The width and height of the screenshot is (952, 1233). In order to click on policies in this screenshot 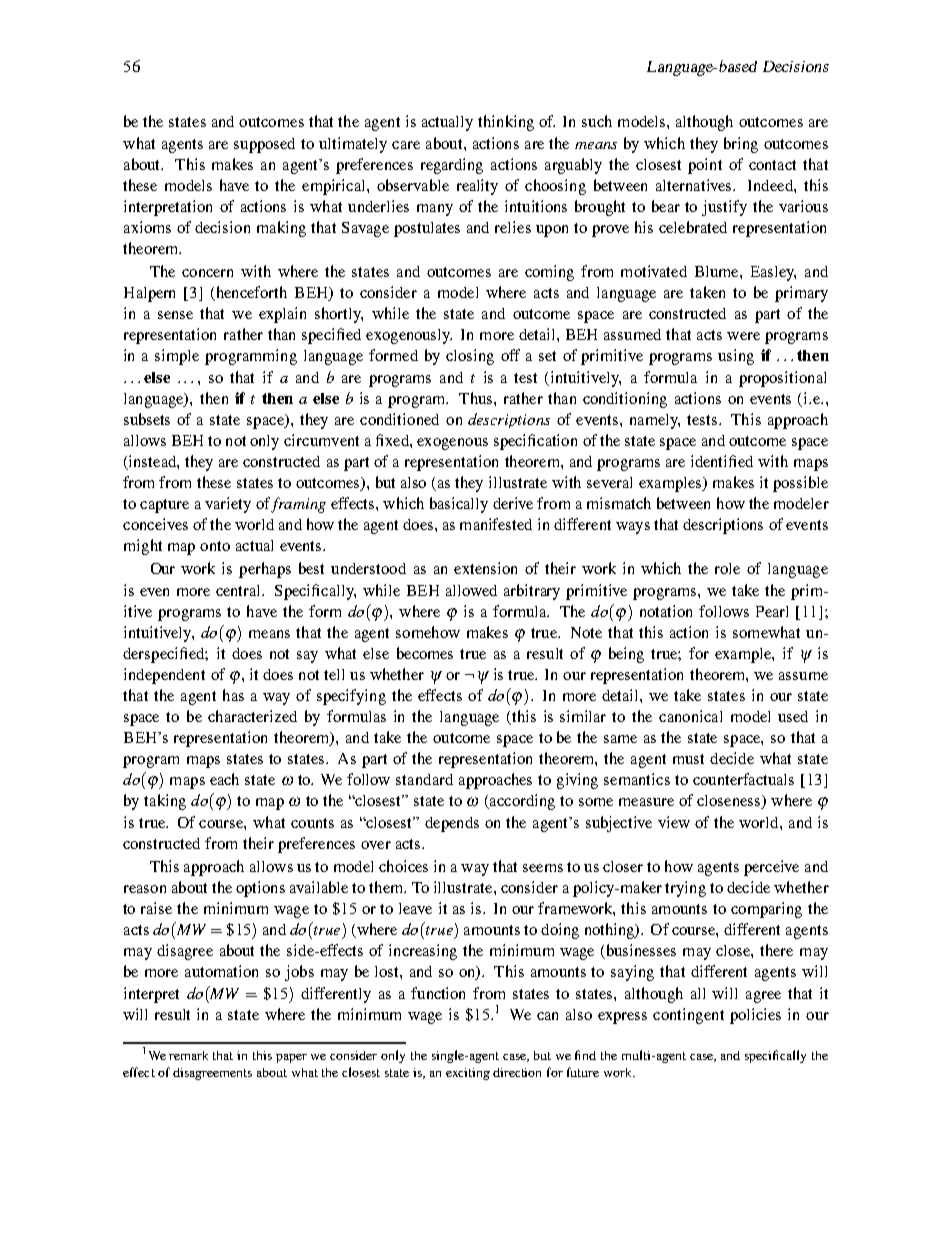, I will do `click(755, 1016)`.
